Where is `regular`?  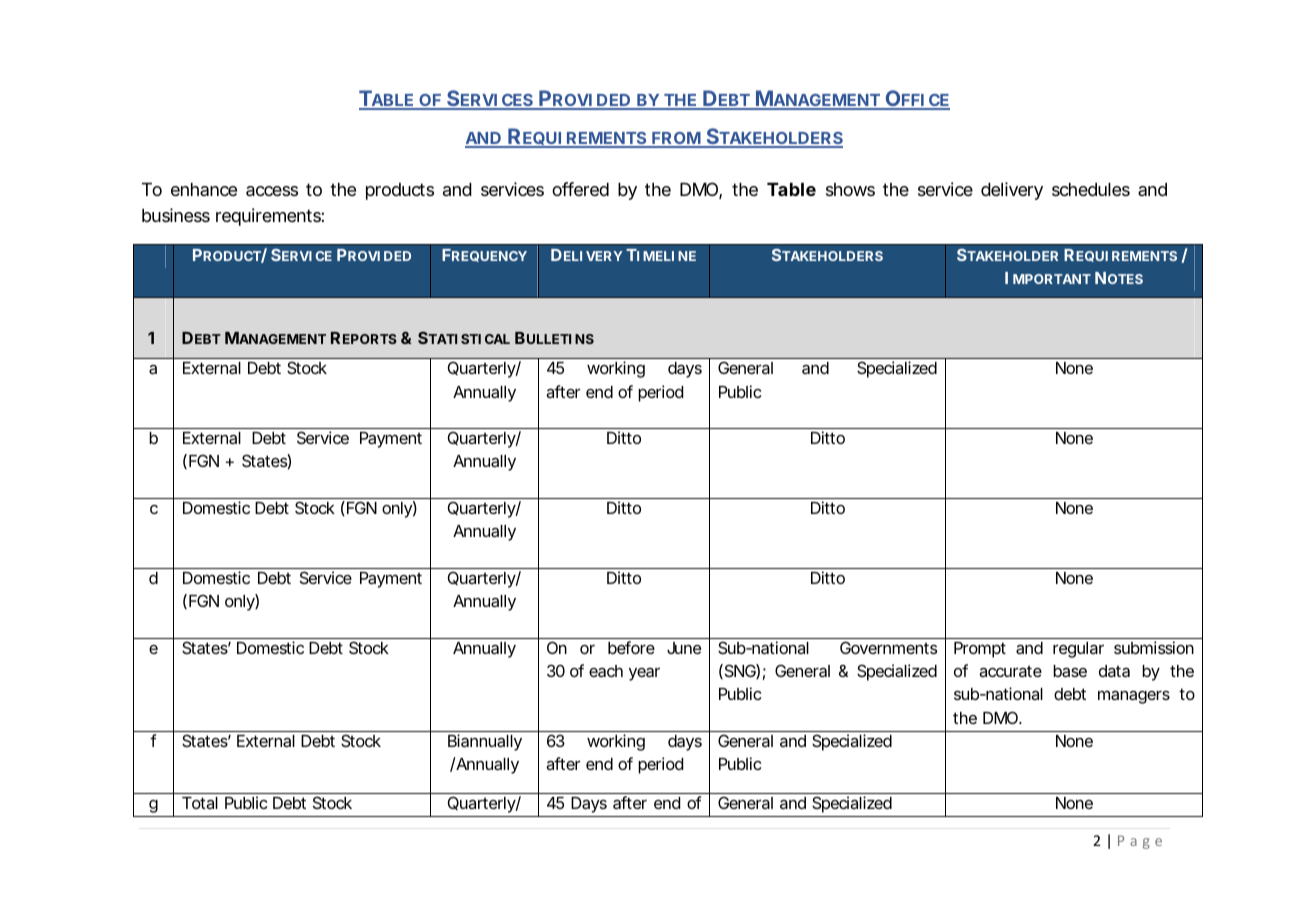
regular is located at coordinates (1078, 650).
